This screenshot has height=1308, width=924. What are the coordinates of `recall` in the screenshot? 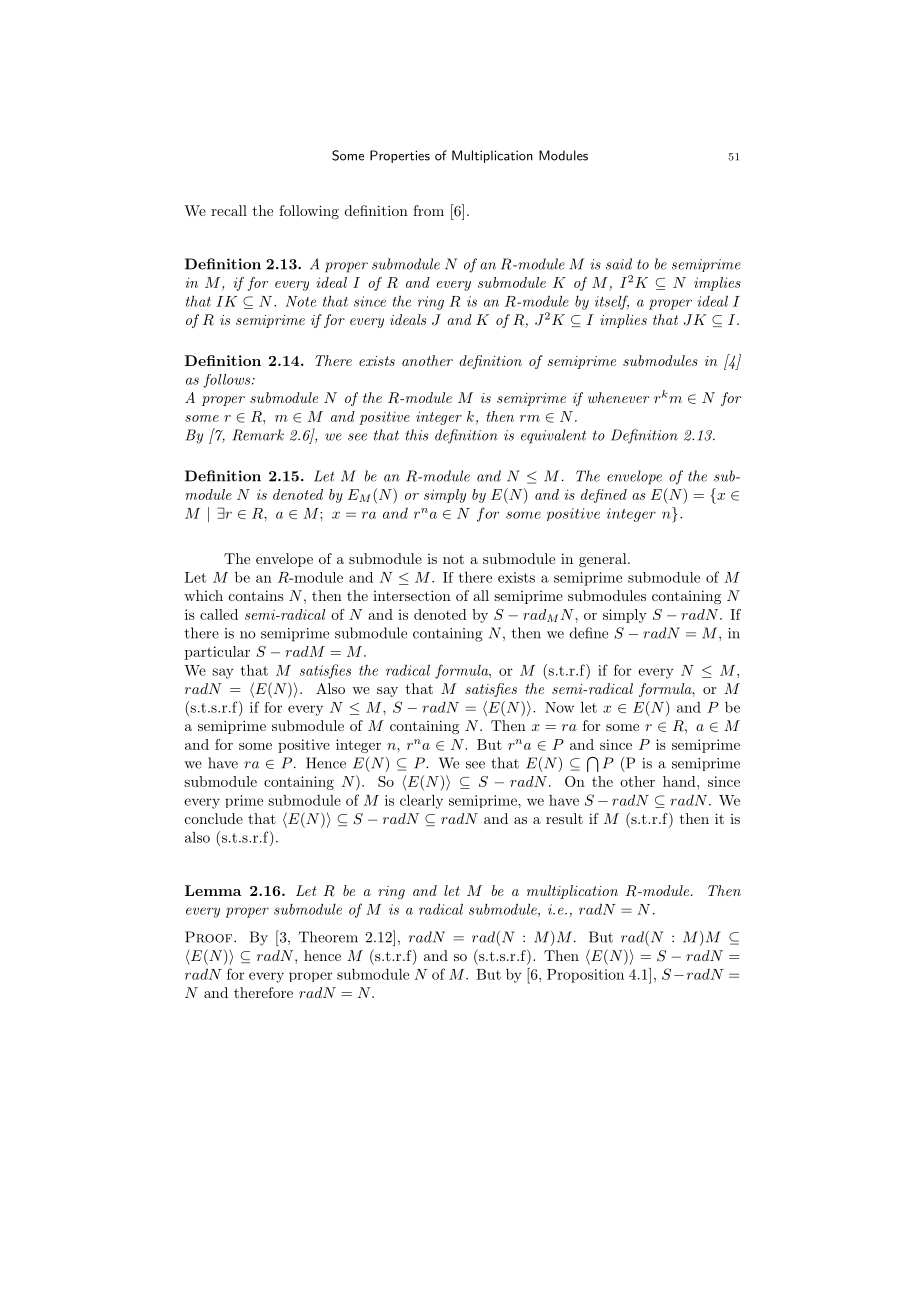 It's located at (229, 210).
